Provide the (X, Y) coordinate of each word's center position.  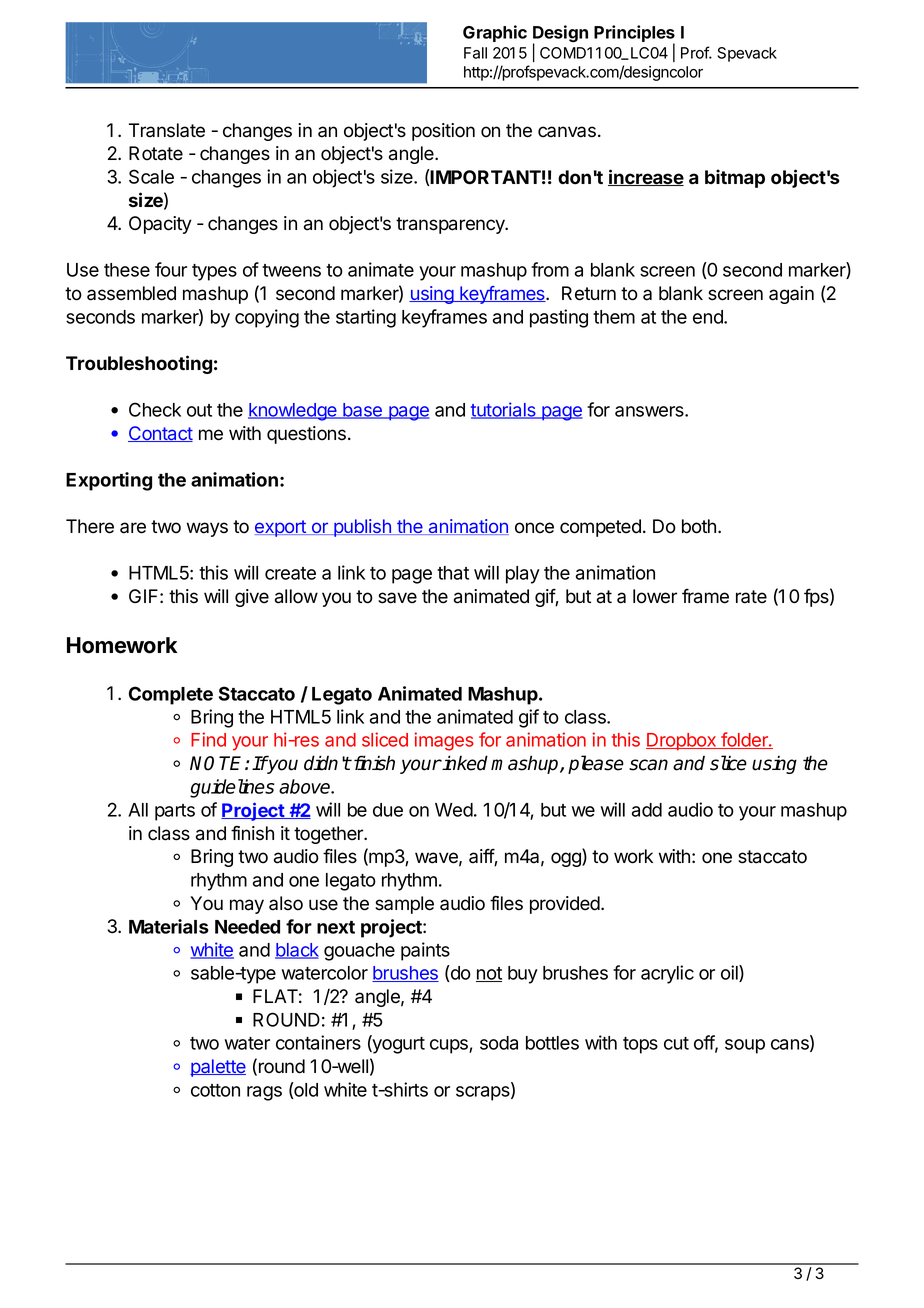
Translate (167, 130)
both (699, 526)
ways (207, 529)
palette (218, 1068)
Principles (634, 35)
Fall (475, 53)
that (453, 573)
